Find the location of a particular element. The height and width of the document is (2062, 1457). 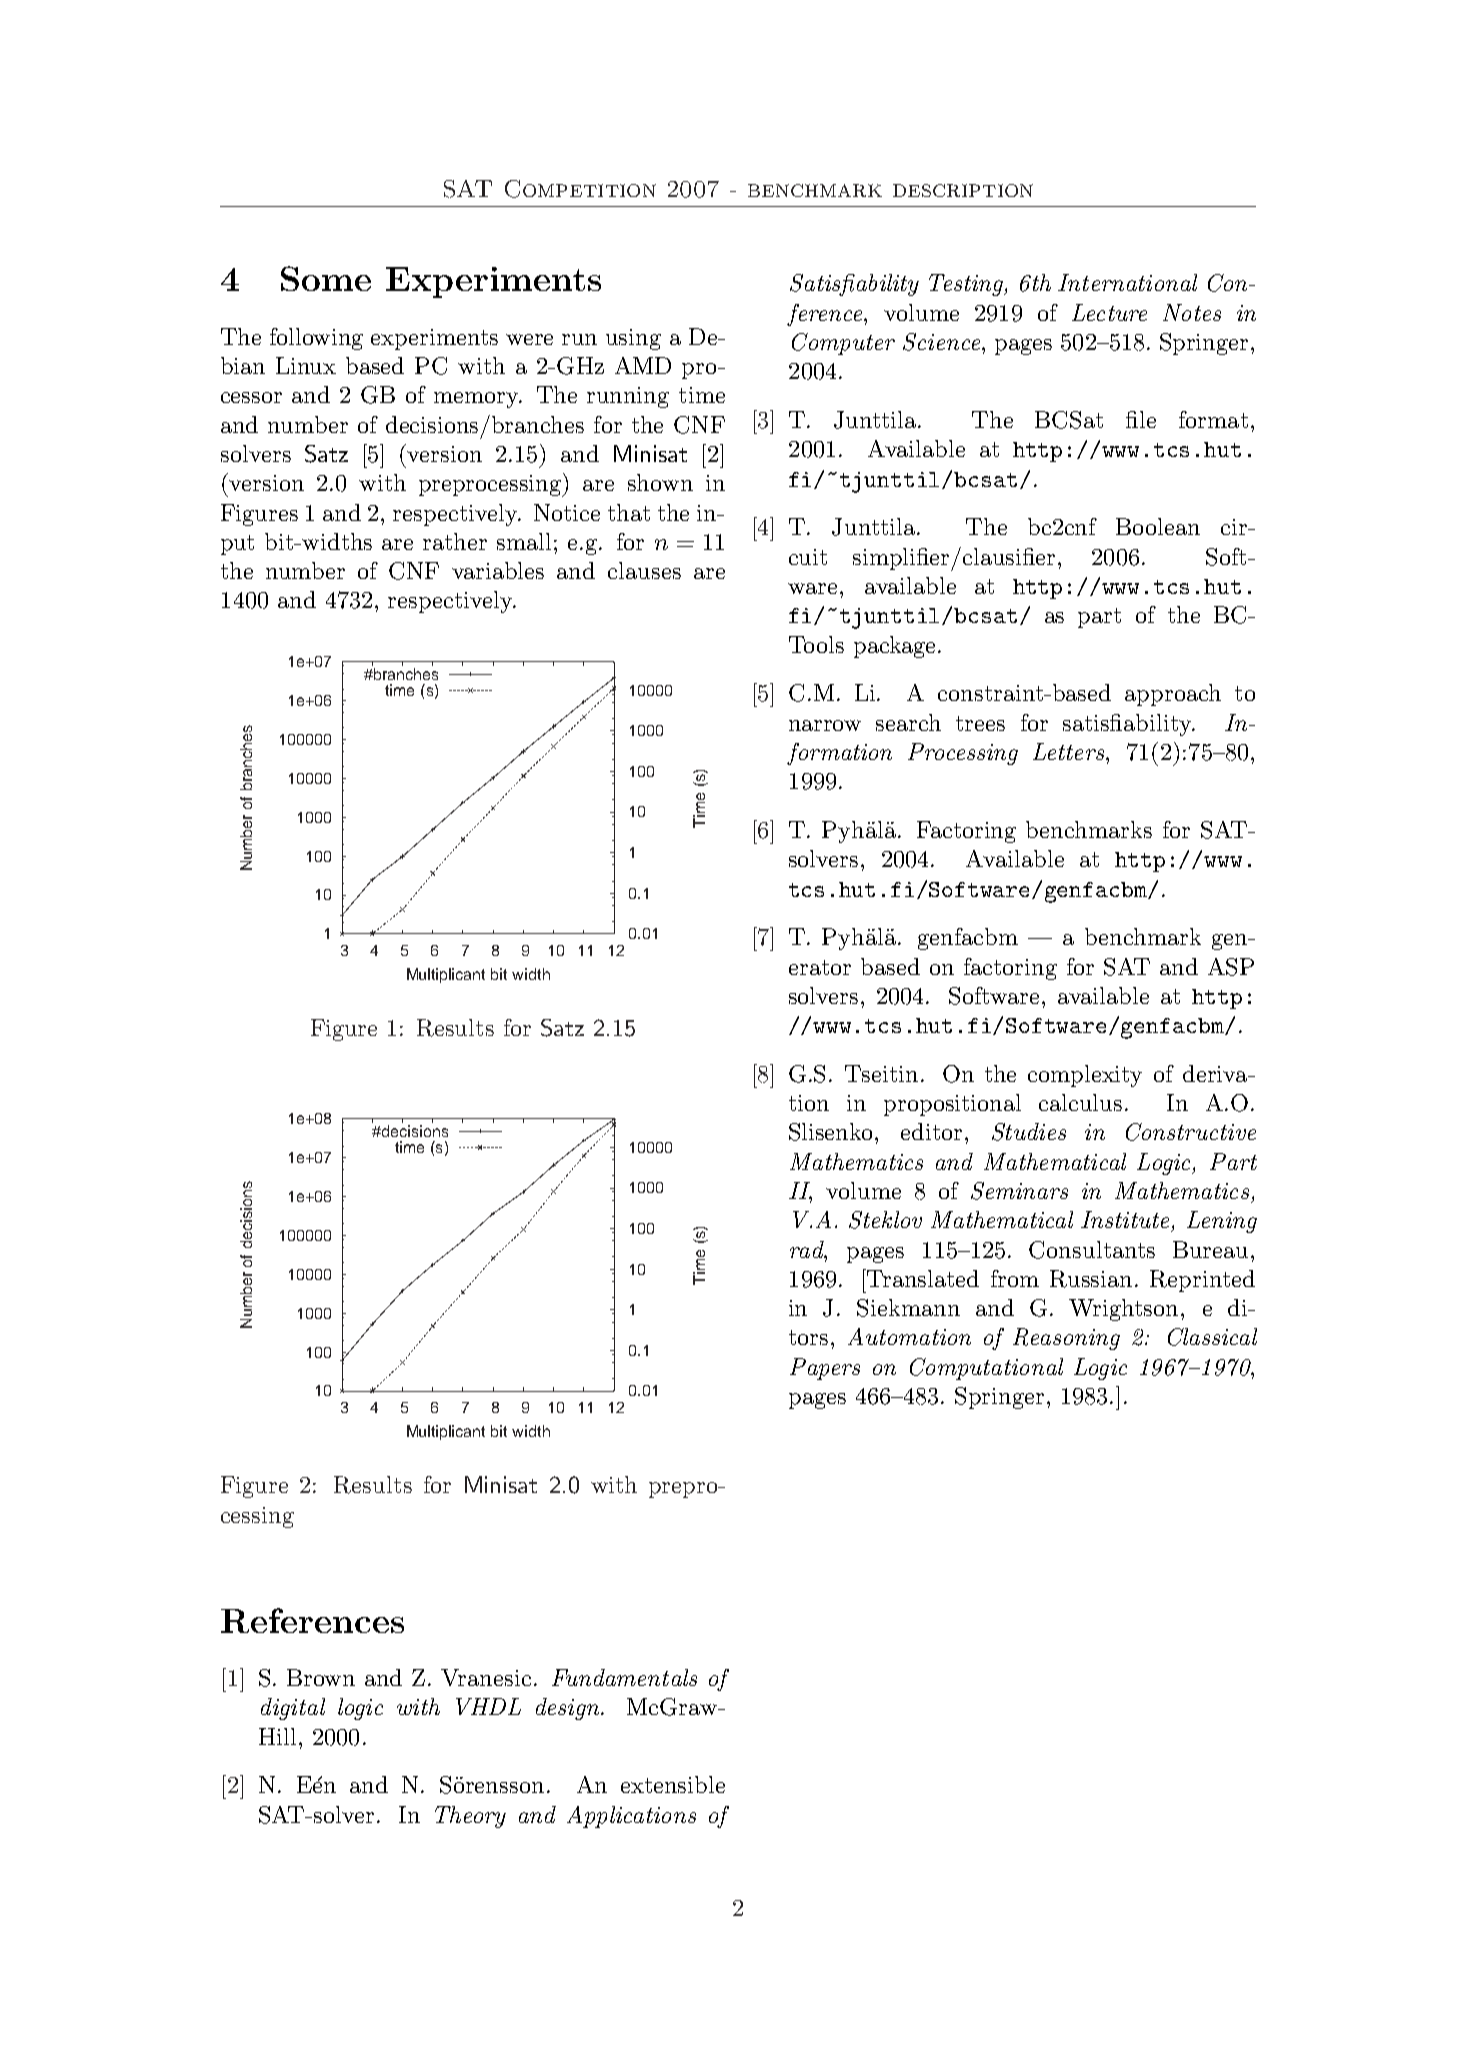

Computer is located at coordinates (843, 344).
